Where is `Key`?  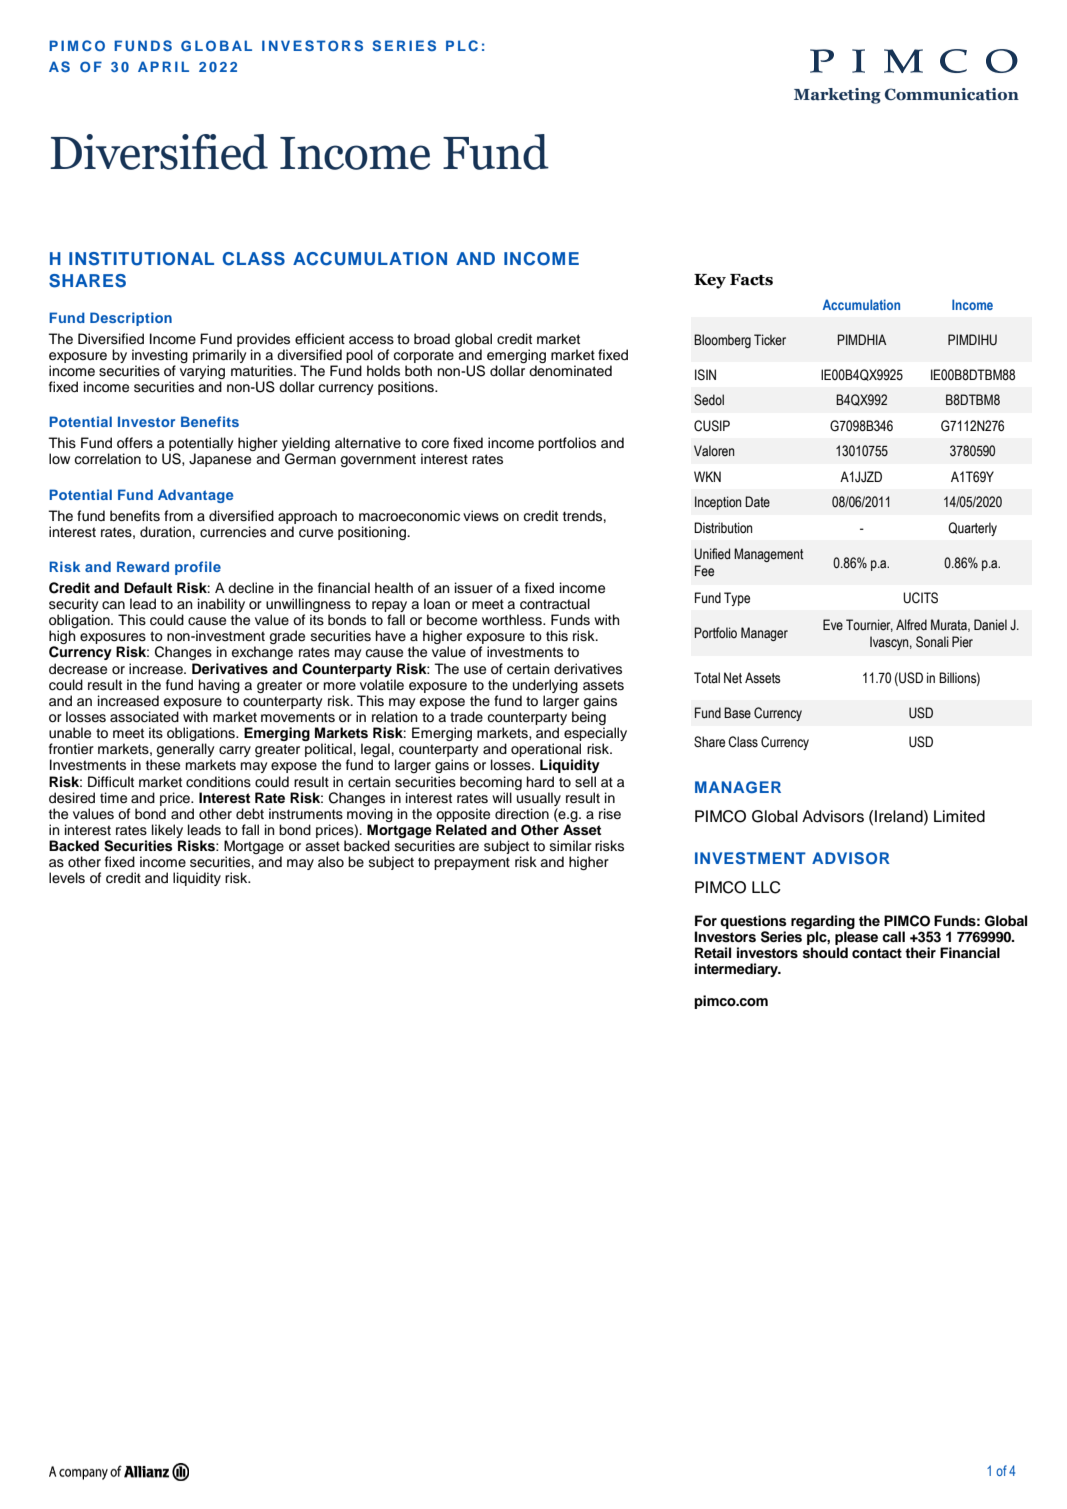 Key is located at coordinates (710, 281).
